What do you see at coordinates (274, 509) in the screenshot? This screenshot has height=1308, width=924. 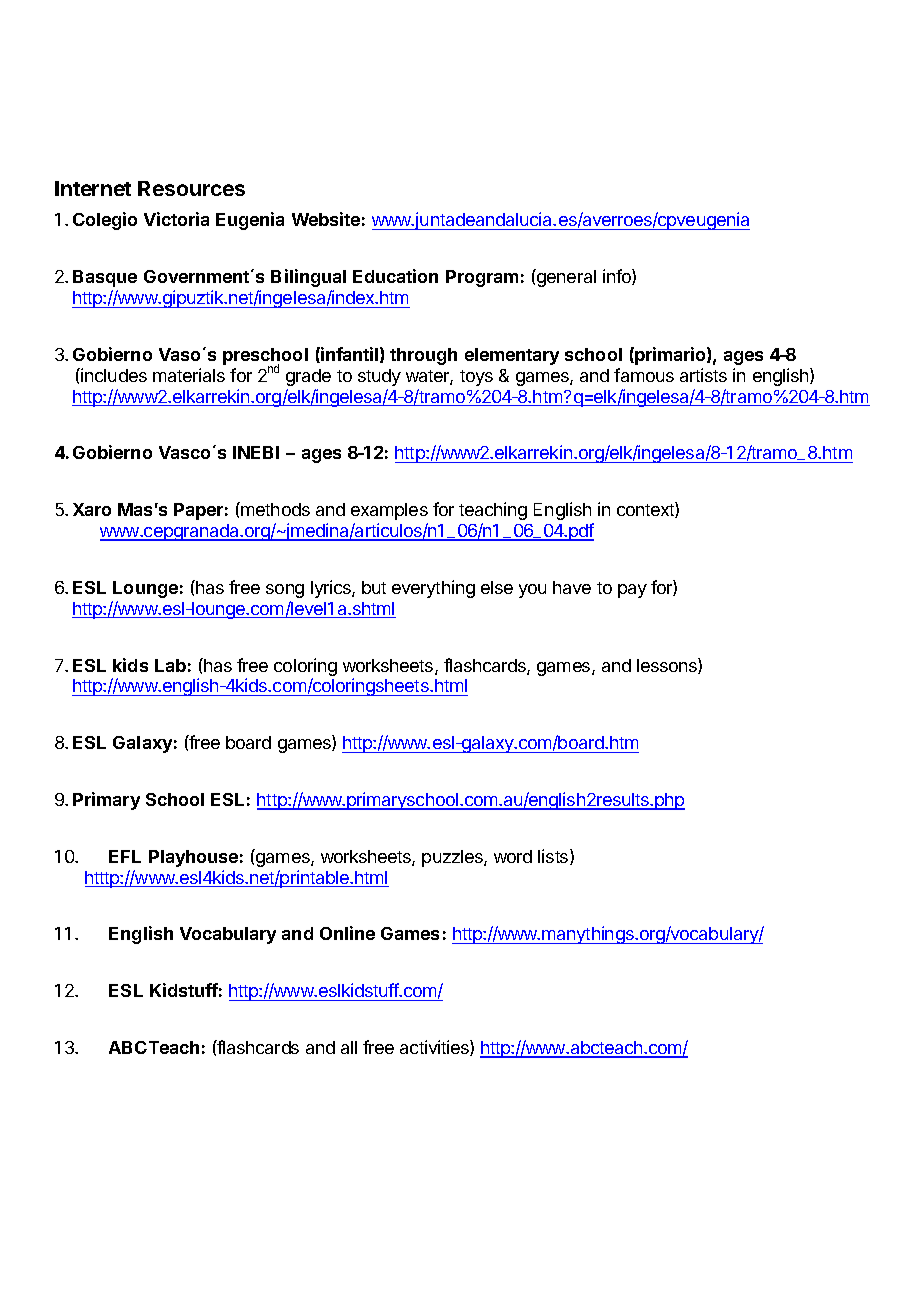 I see `methods` at bounding box center [274, 509].
